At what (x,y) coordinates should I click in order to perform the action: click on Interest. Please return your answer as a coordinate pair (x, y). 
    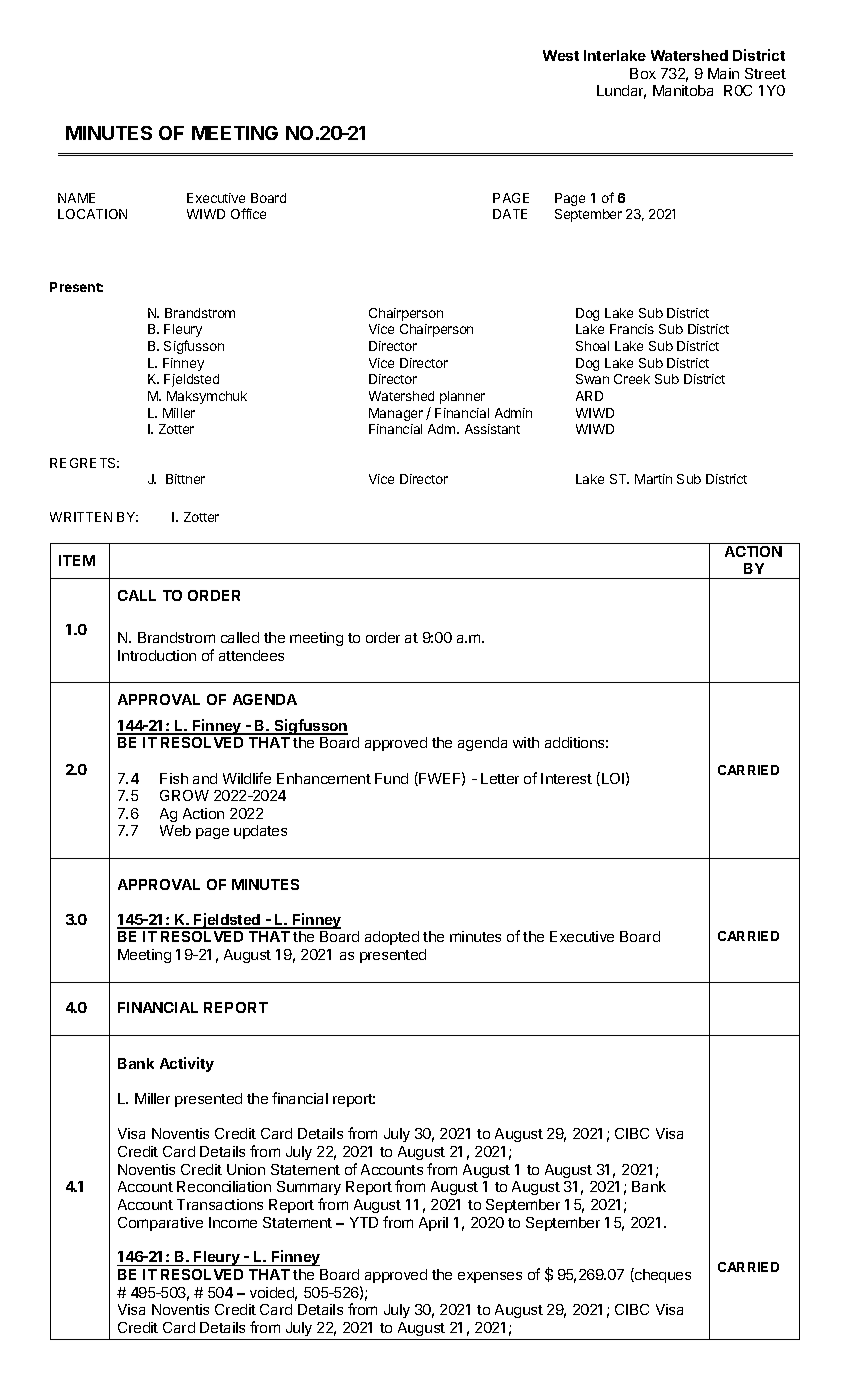
    Looking at the image, I should click on (566, 778).
